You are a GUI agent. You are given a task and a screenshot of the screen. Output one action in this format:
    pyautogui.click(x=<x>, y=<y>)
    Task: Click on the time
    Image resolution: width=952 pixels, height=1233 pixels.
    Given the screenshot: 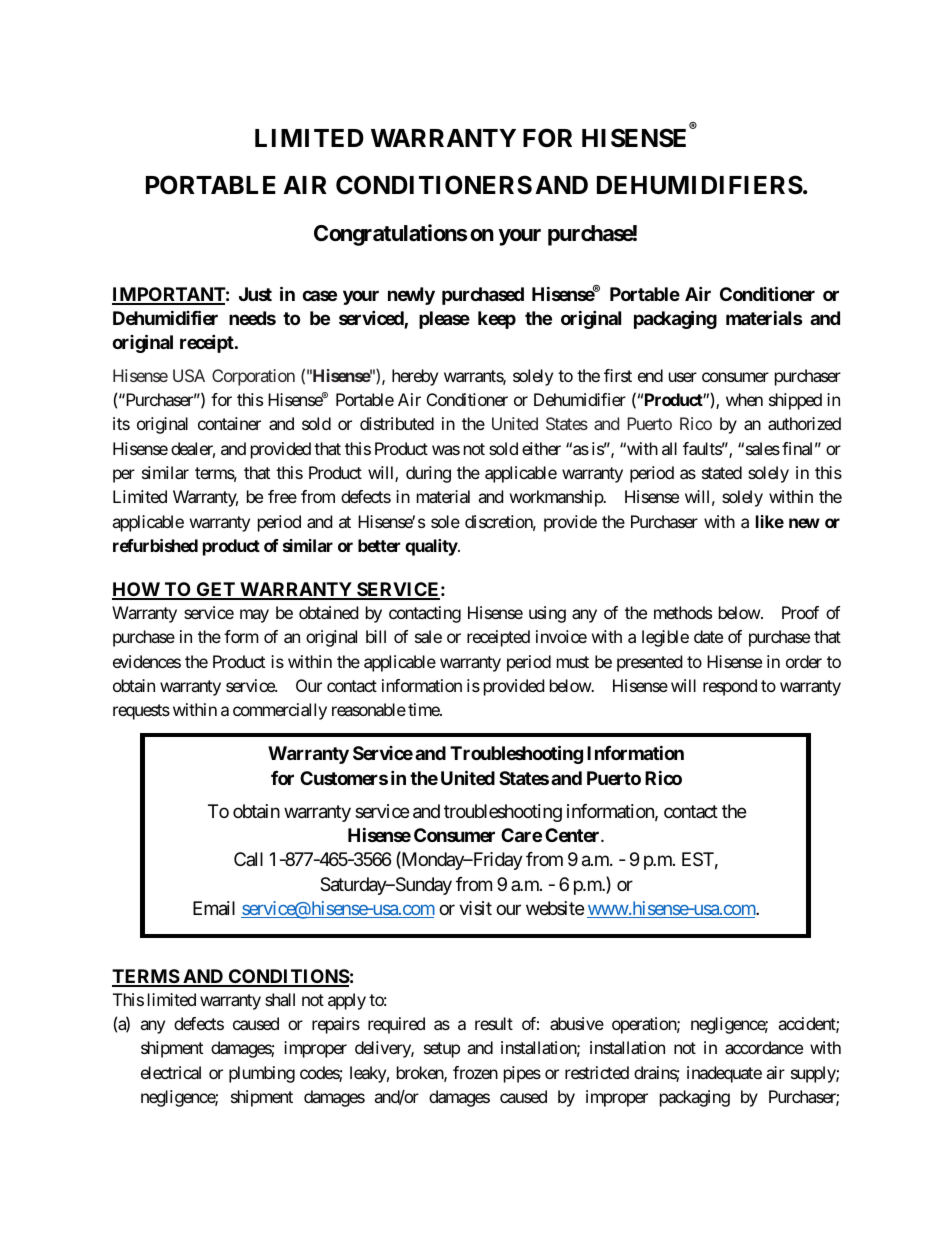 What is the action you would take?
    pyautogui.click(x=424, y=709)
